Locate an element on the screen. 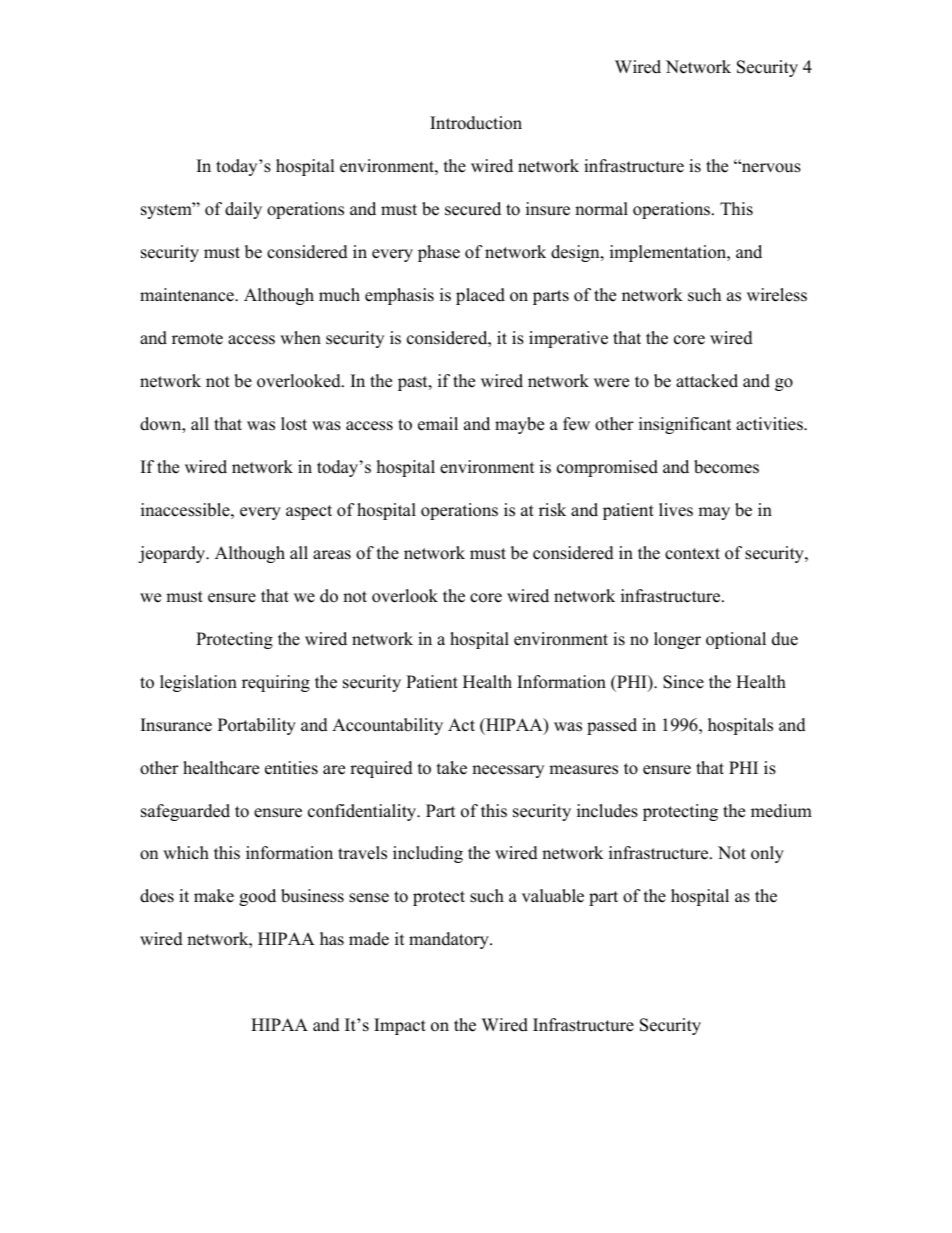 The image size is (952, 1233). good is located at coordinates (257, 897).
